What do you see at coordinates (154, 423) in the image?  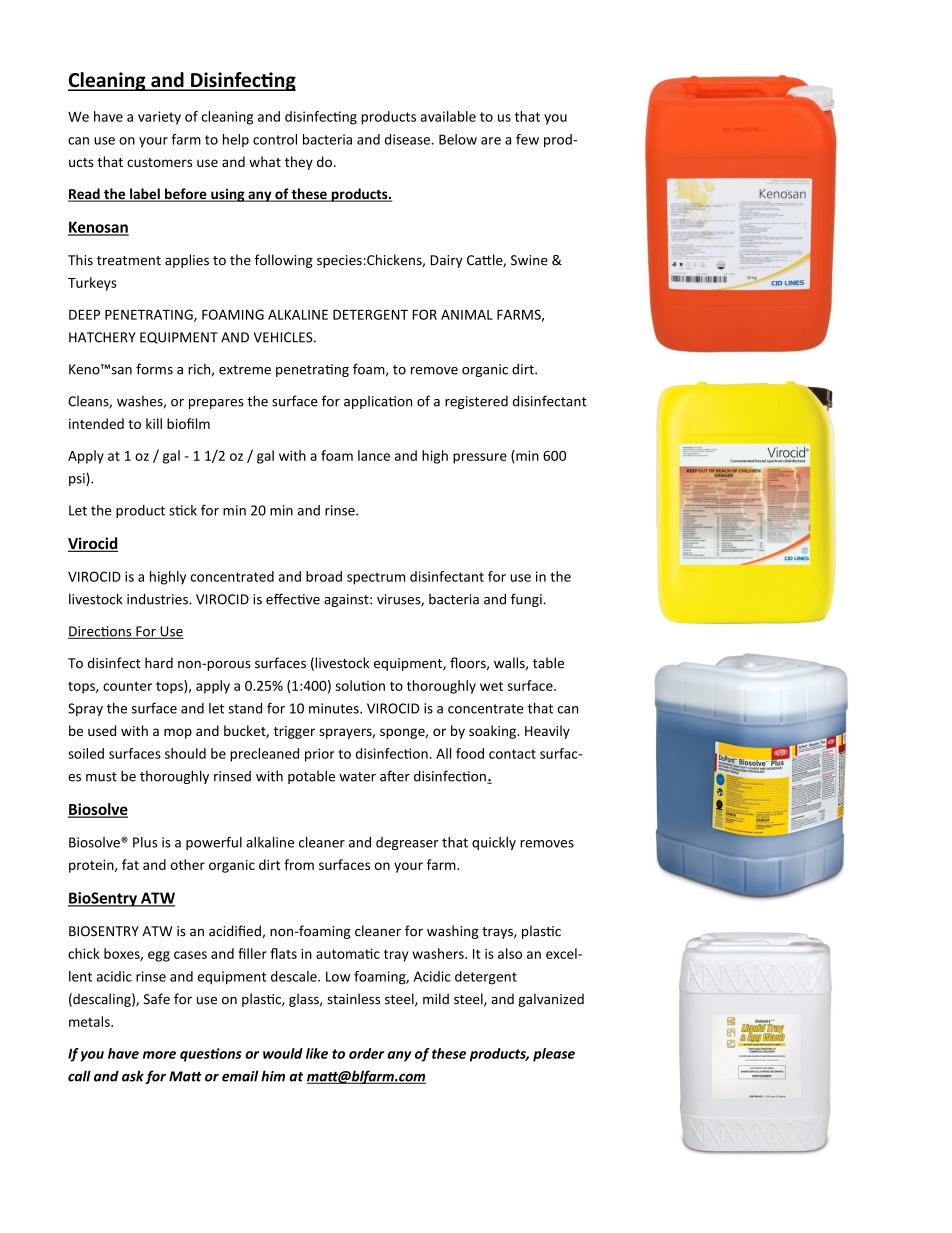 I see `kill` at bounding box center [154, 423].
